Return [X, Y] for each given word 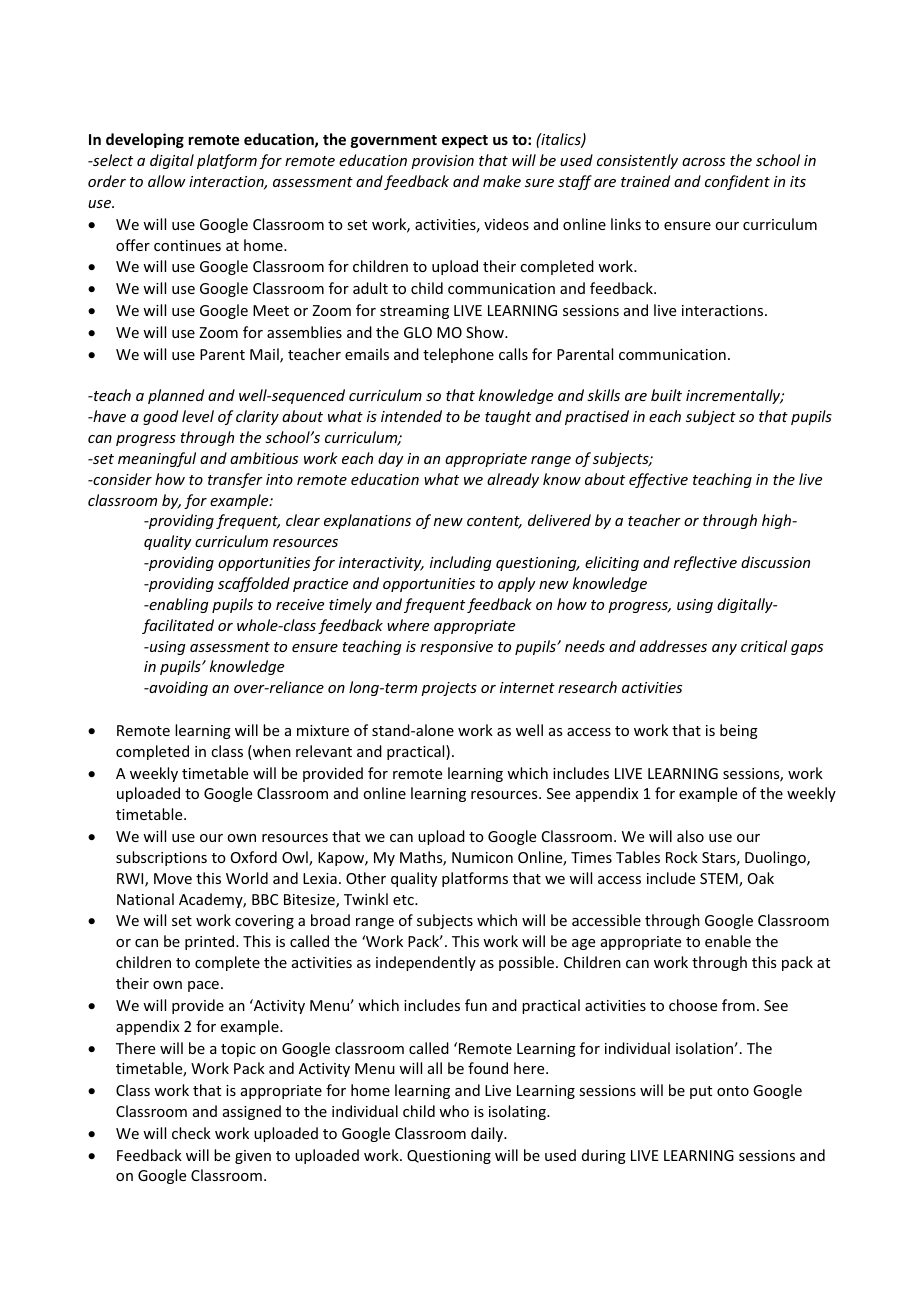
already [513, 480]
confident [737, 182]
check [191, 1133]
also [690, 836]
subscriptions [161, 858]
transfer [235, 480]
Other [366, 878]
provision [442, 162]
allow [167, 181]
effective [658, 480]
